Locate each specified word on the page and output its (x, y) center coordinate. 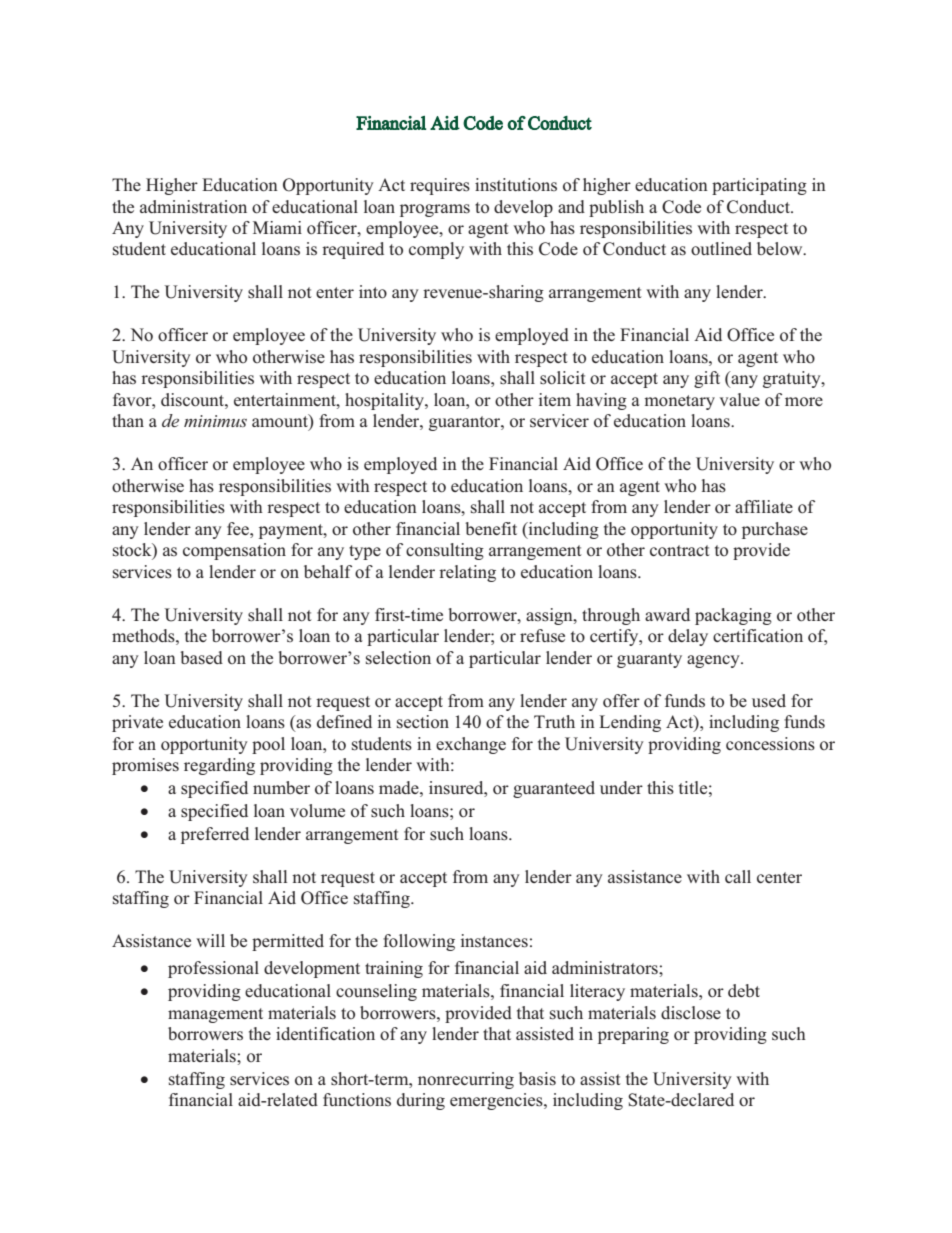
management (215, 1015)
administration (193, 207)
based (201, 658)
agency (714, 661)
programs (435, 210)
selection (398, 658)
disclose (691, 1013)
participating (759, 186)
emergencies (497, 1101)
